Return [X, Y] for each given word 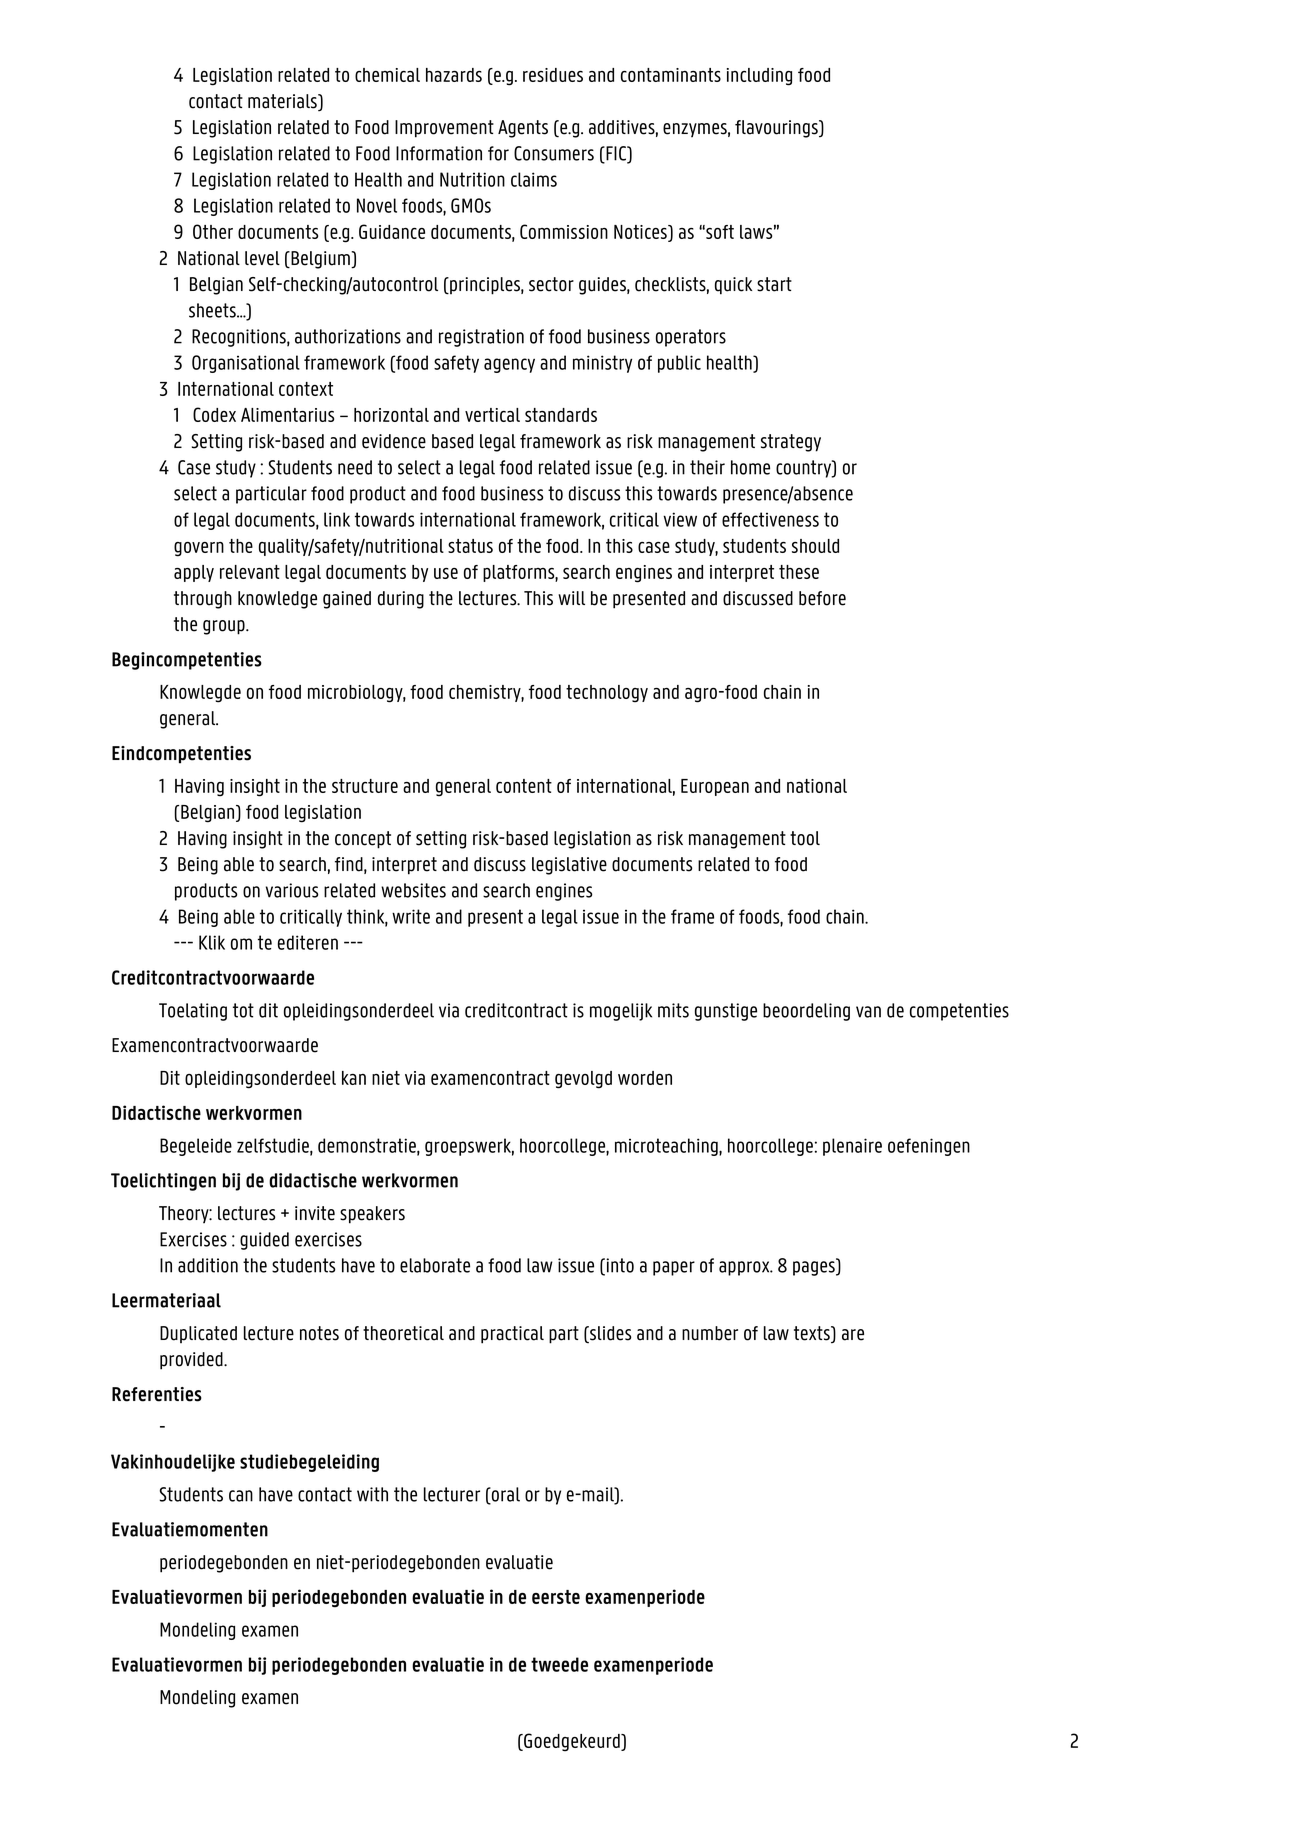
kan [354, 1078]
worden [645, 1078]
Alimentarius [287, 415]
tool [805, 838]
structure [365, 786]
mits [673, 1010]
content [524, 786]
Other [213, 231]
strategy [791, 443]
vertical [492, 415]
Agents [523, 129]
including [759, 77]
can [241, 1496]
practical [512, 1335]
